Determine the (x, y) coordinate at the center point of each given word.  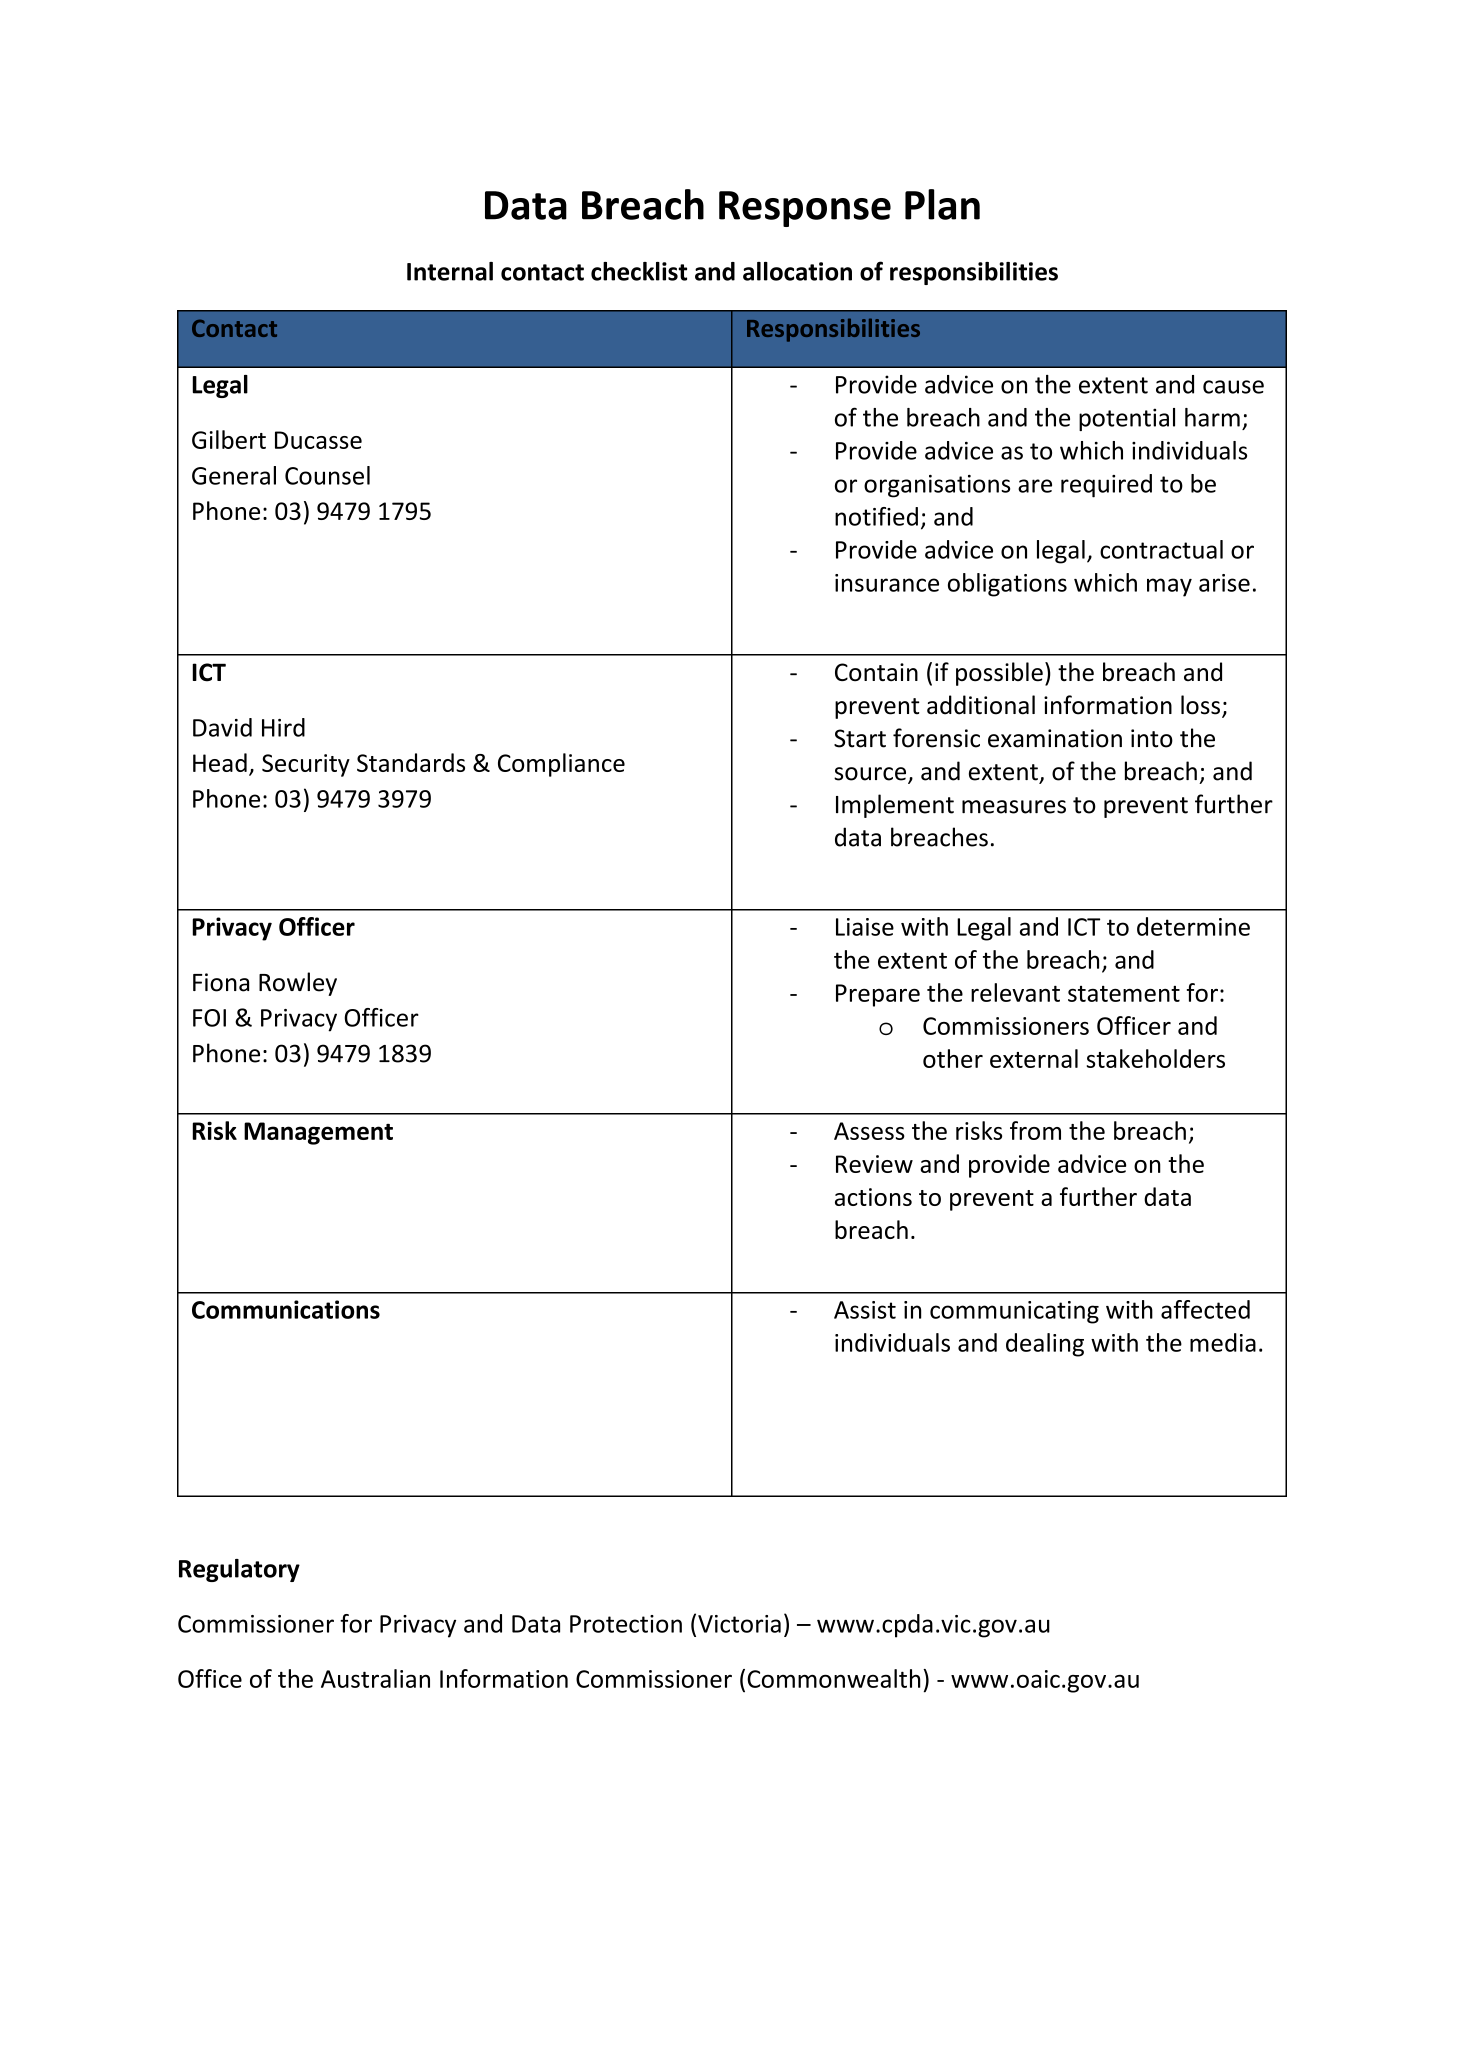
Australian (375, 1678)
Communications (286, 1309)
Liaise (865, 927)
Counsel (327, 475)
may (1169, 587)
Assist (865, 1310)
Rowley (298, 984)
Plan (942, 204)
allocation (797, 271)
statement (1124, 994)
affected (1205, 1309)
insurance (887, 583)
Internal (450, 271)
